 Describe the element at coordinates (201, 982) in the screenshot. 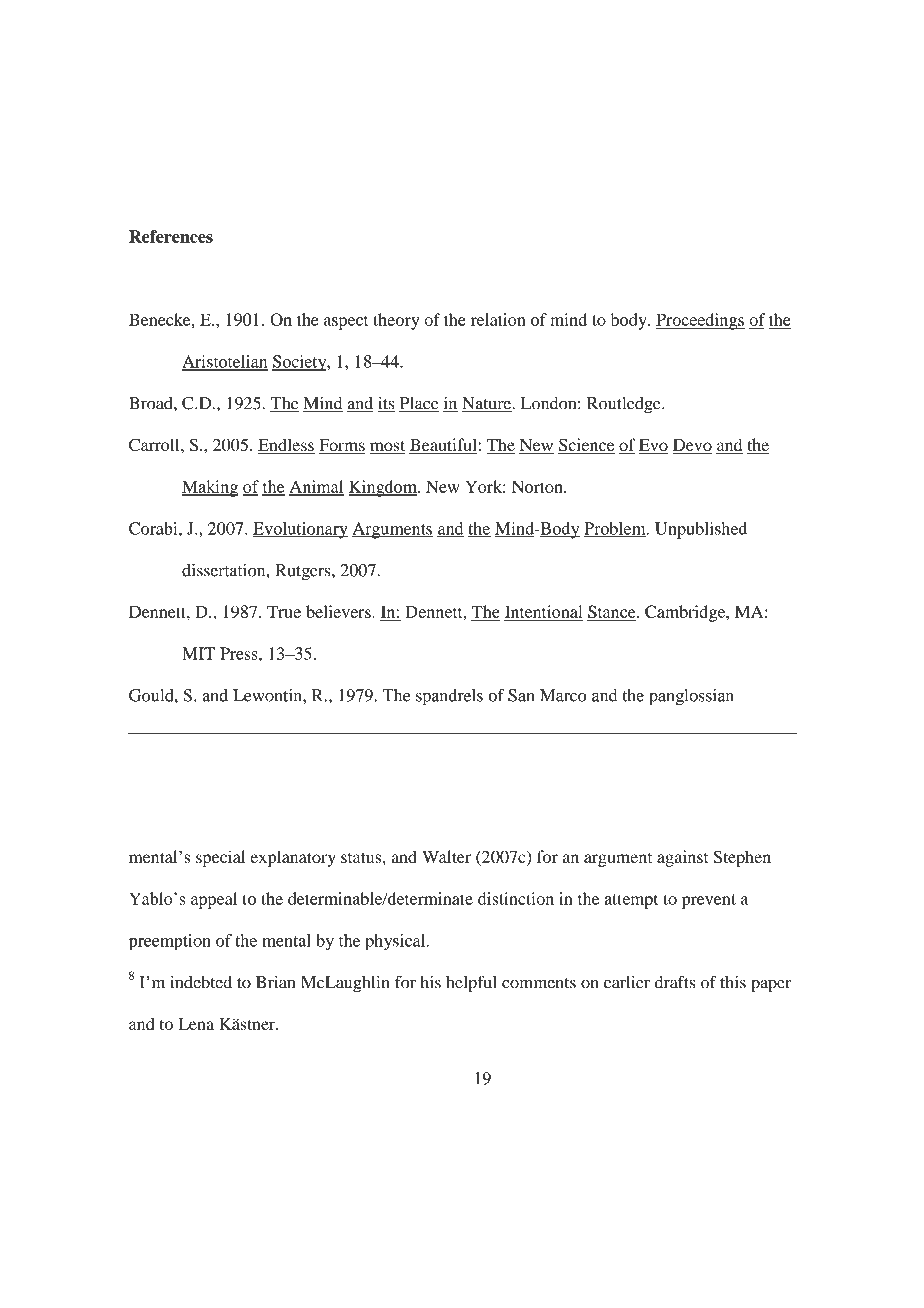

I see `indebted` at that location.
